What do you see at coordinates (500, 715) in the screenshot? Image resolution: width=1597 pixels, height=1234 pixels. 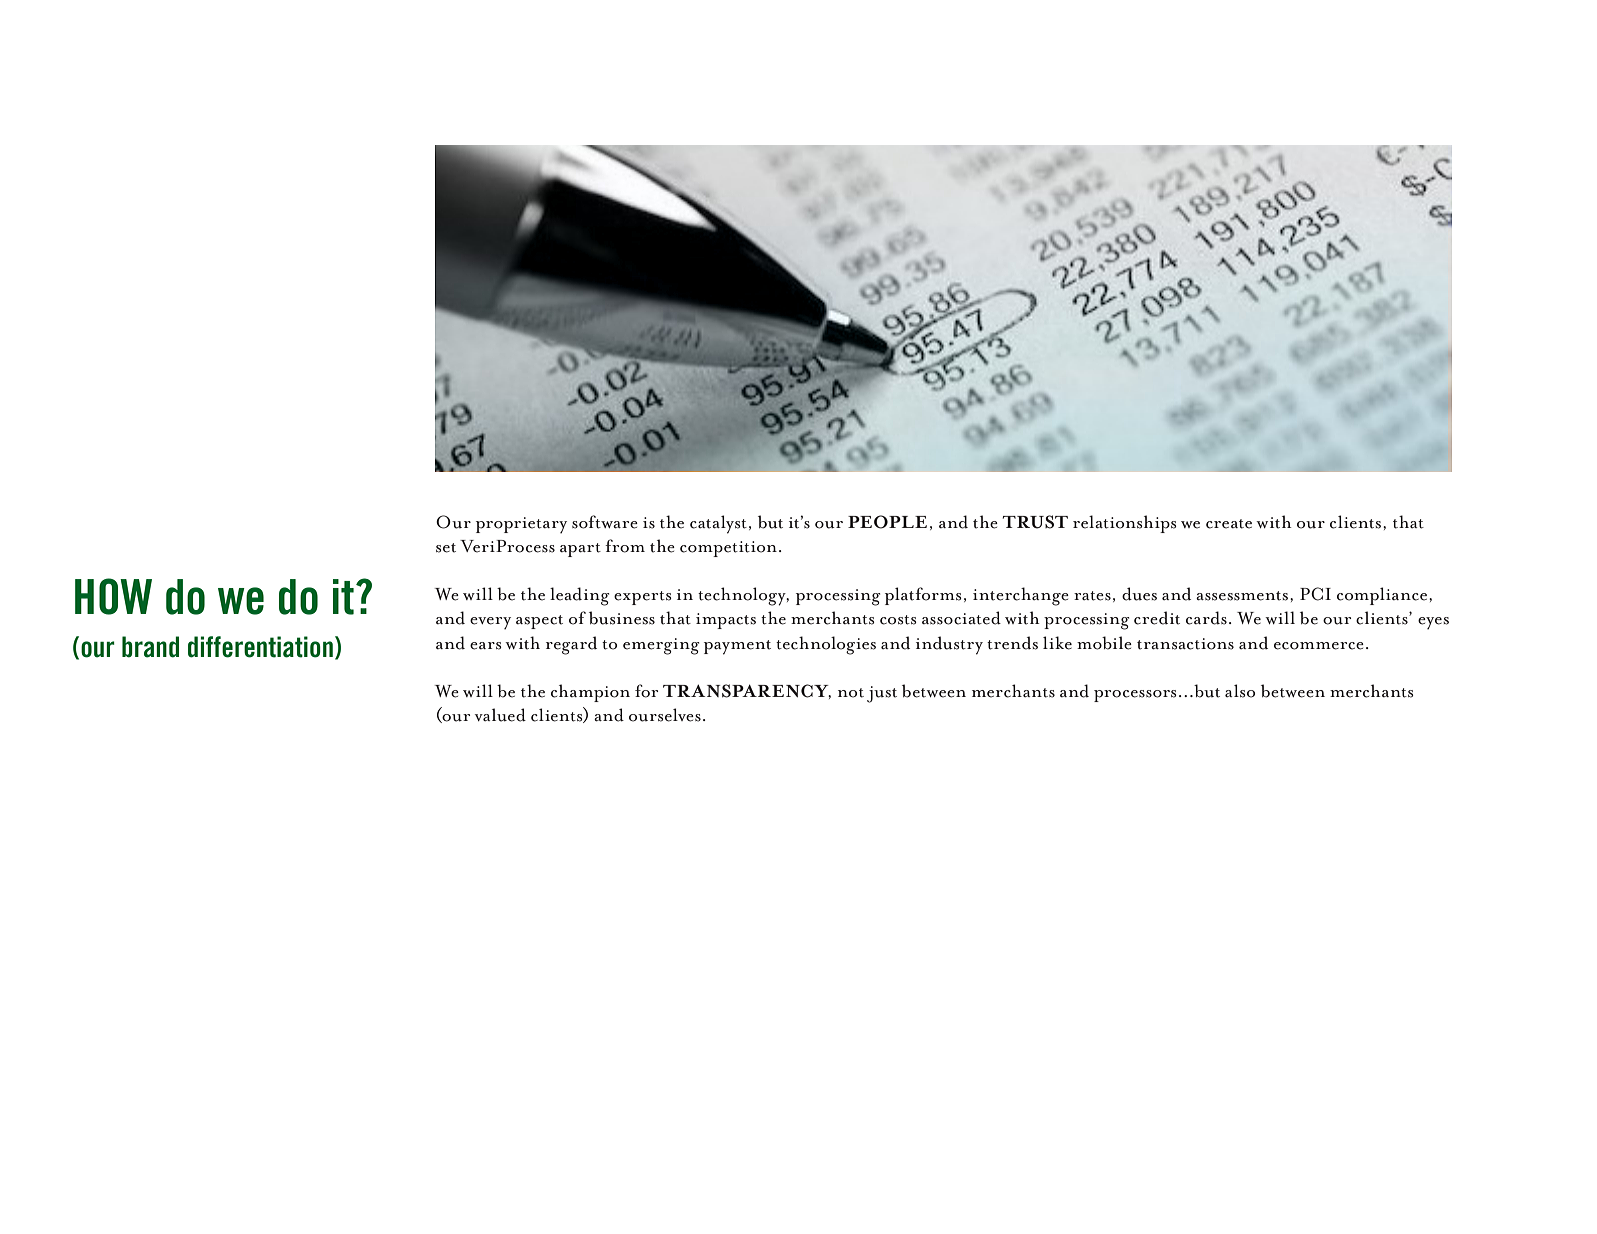 I see `valued` at bounding box center [500, 715].
